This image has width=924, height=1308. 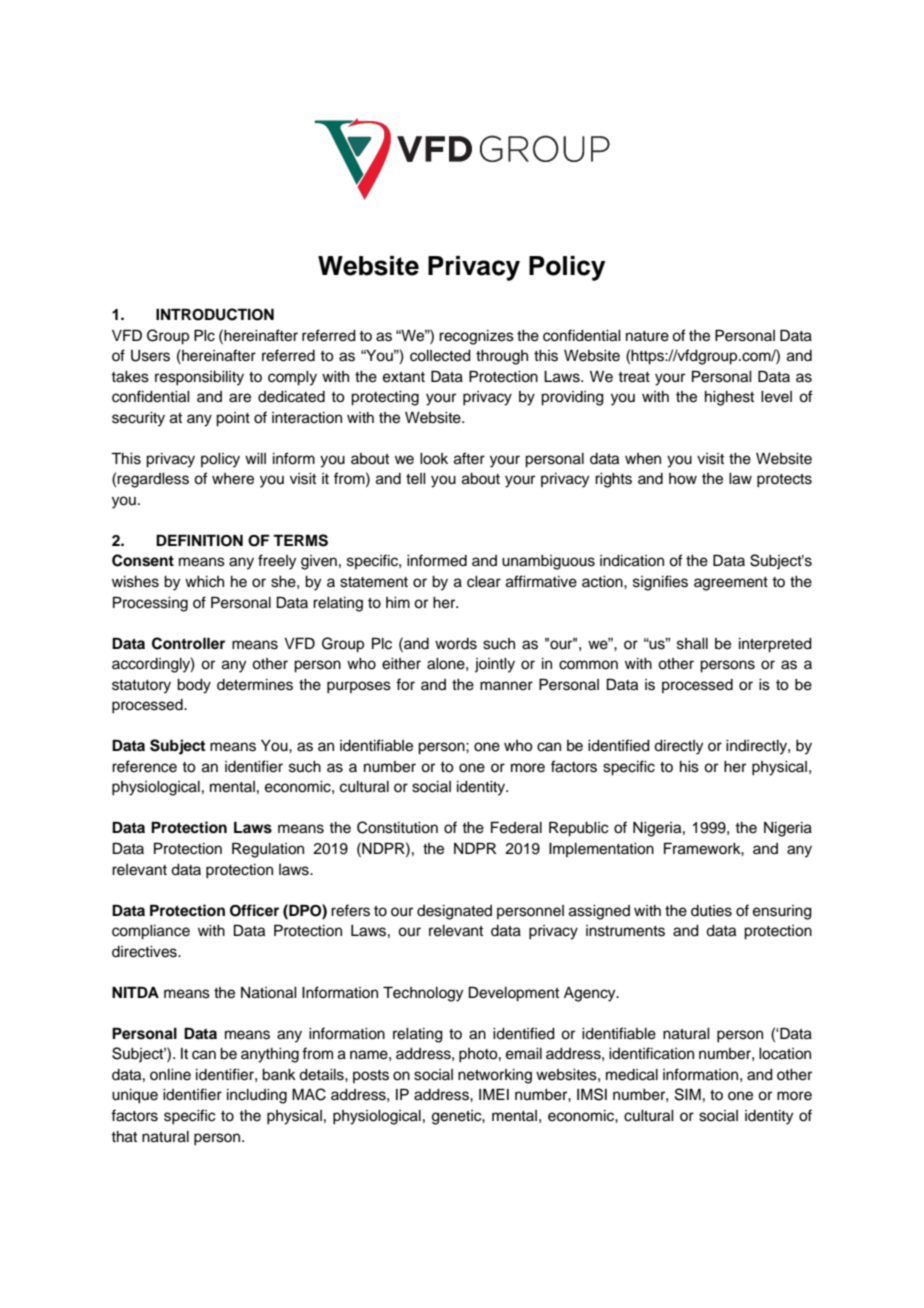 I want to click on SIM, so click(x=688, y=1094).
